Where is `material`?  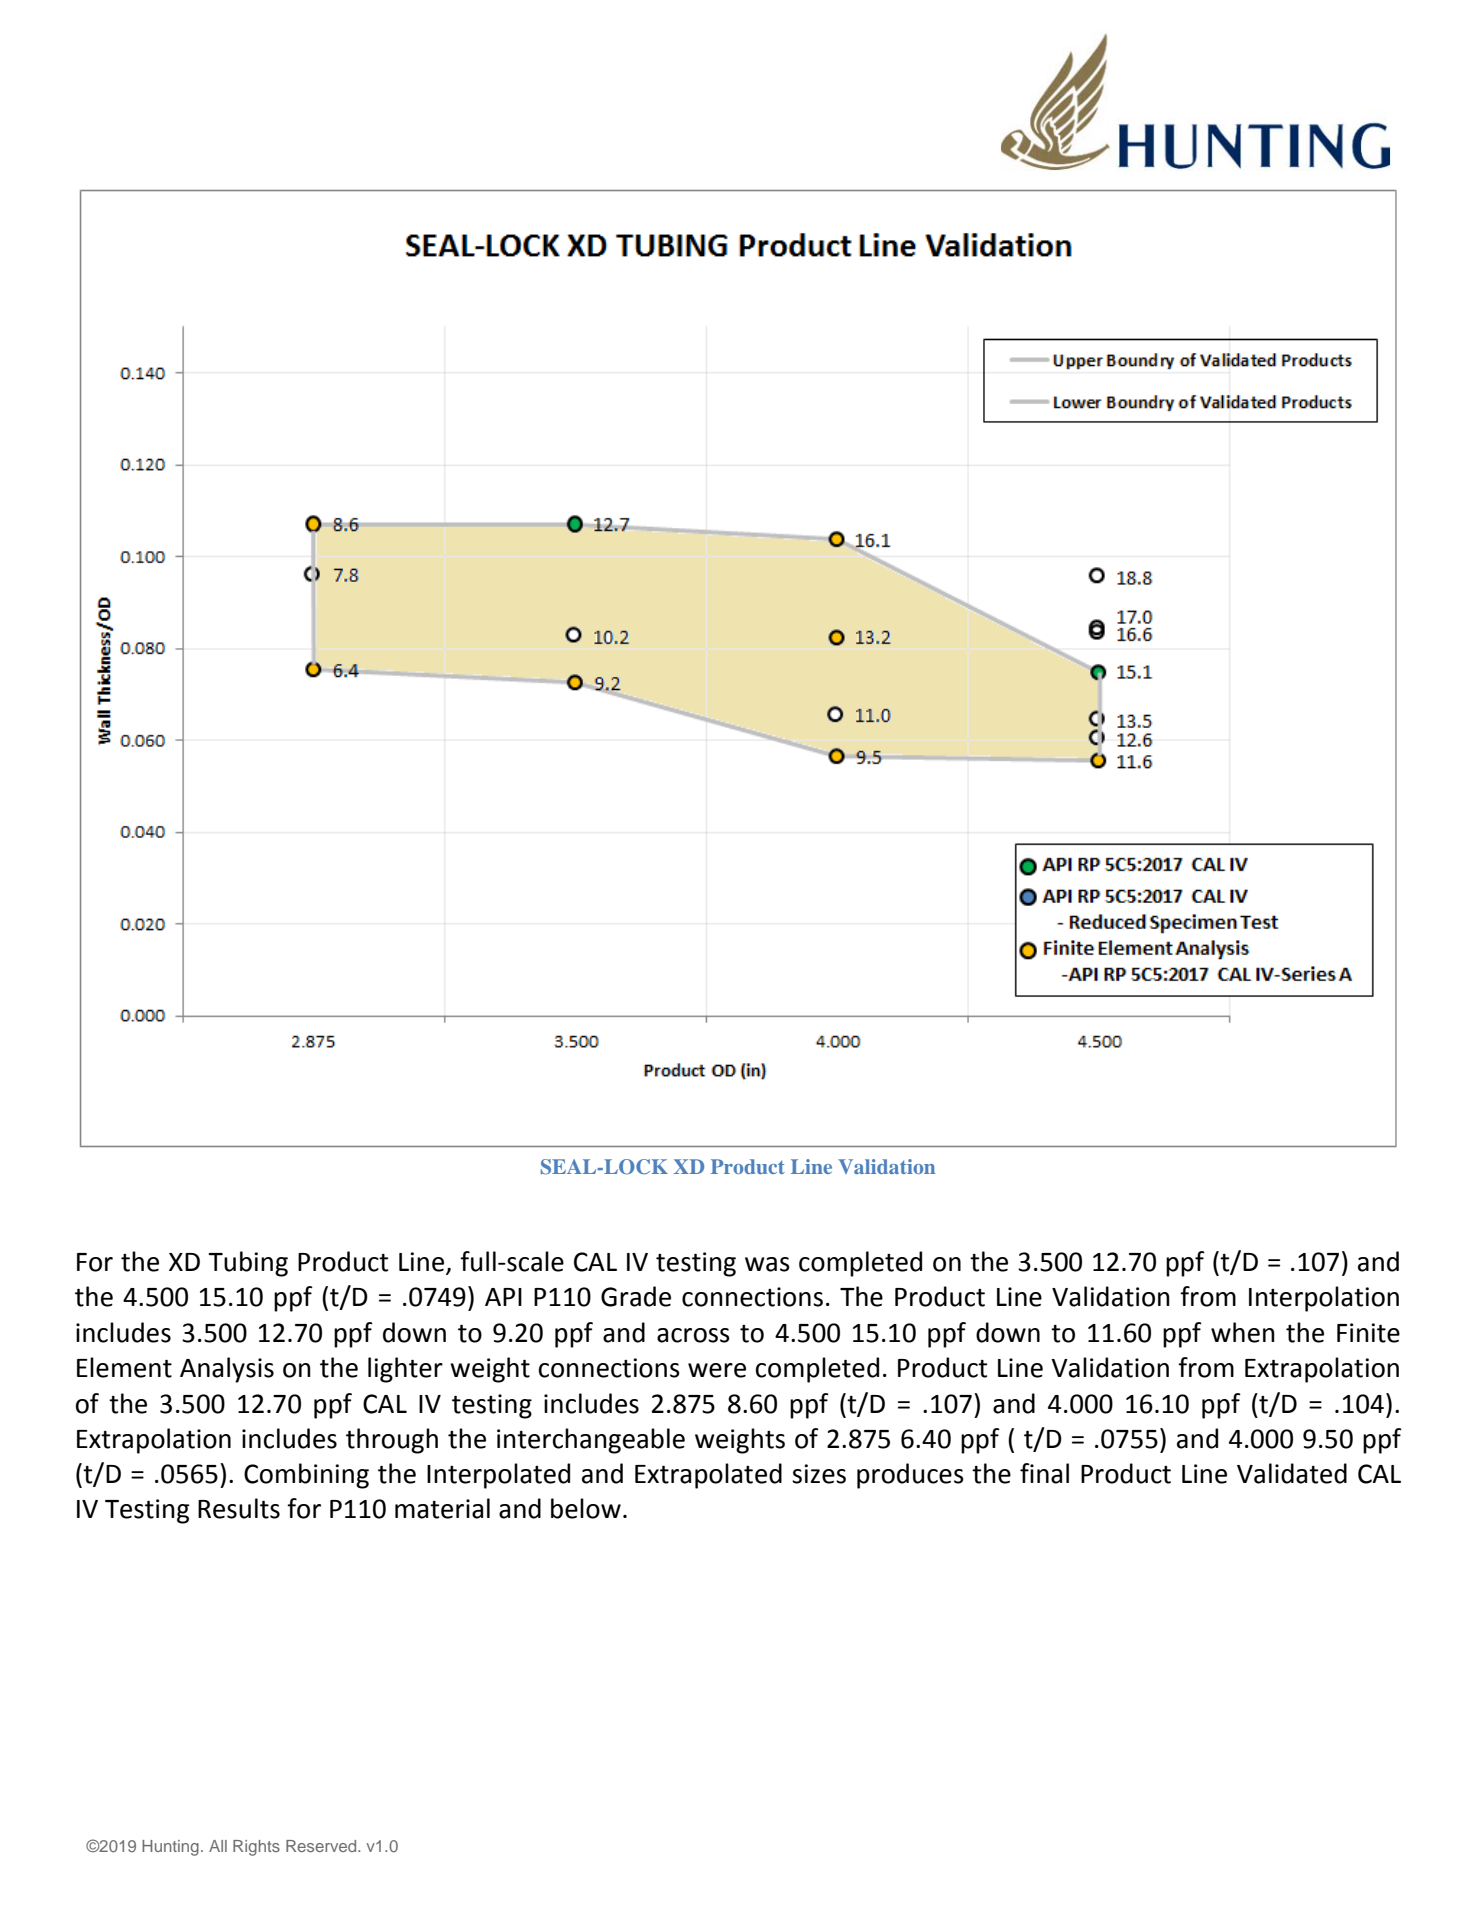 material is located at coordinates (442, 1508).
